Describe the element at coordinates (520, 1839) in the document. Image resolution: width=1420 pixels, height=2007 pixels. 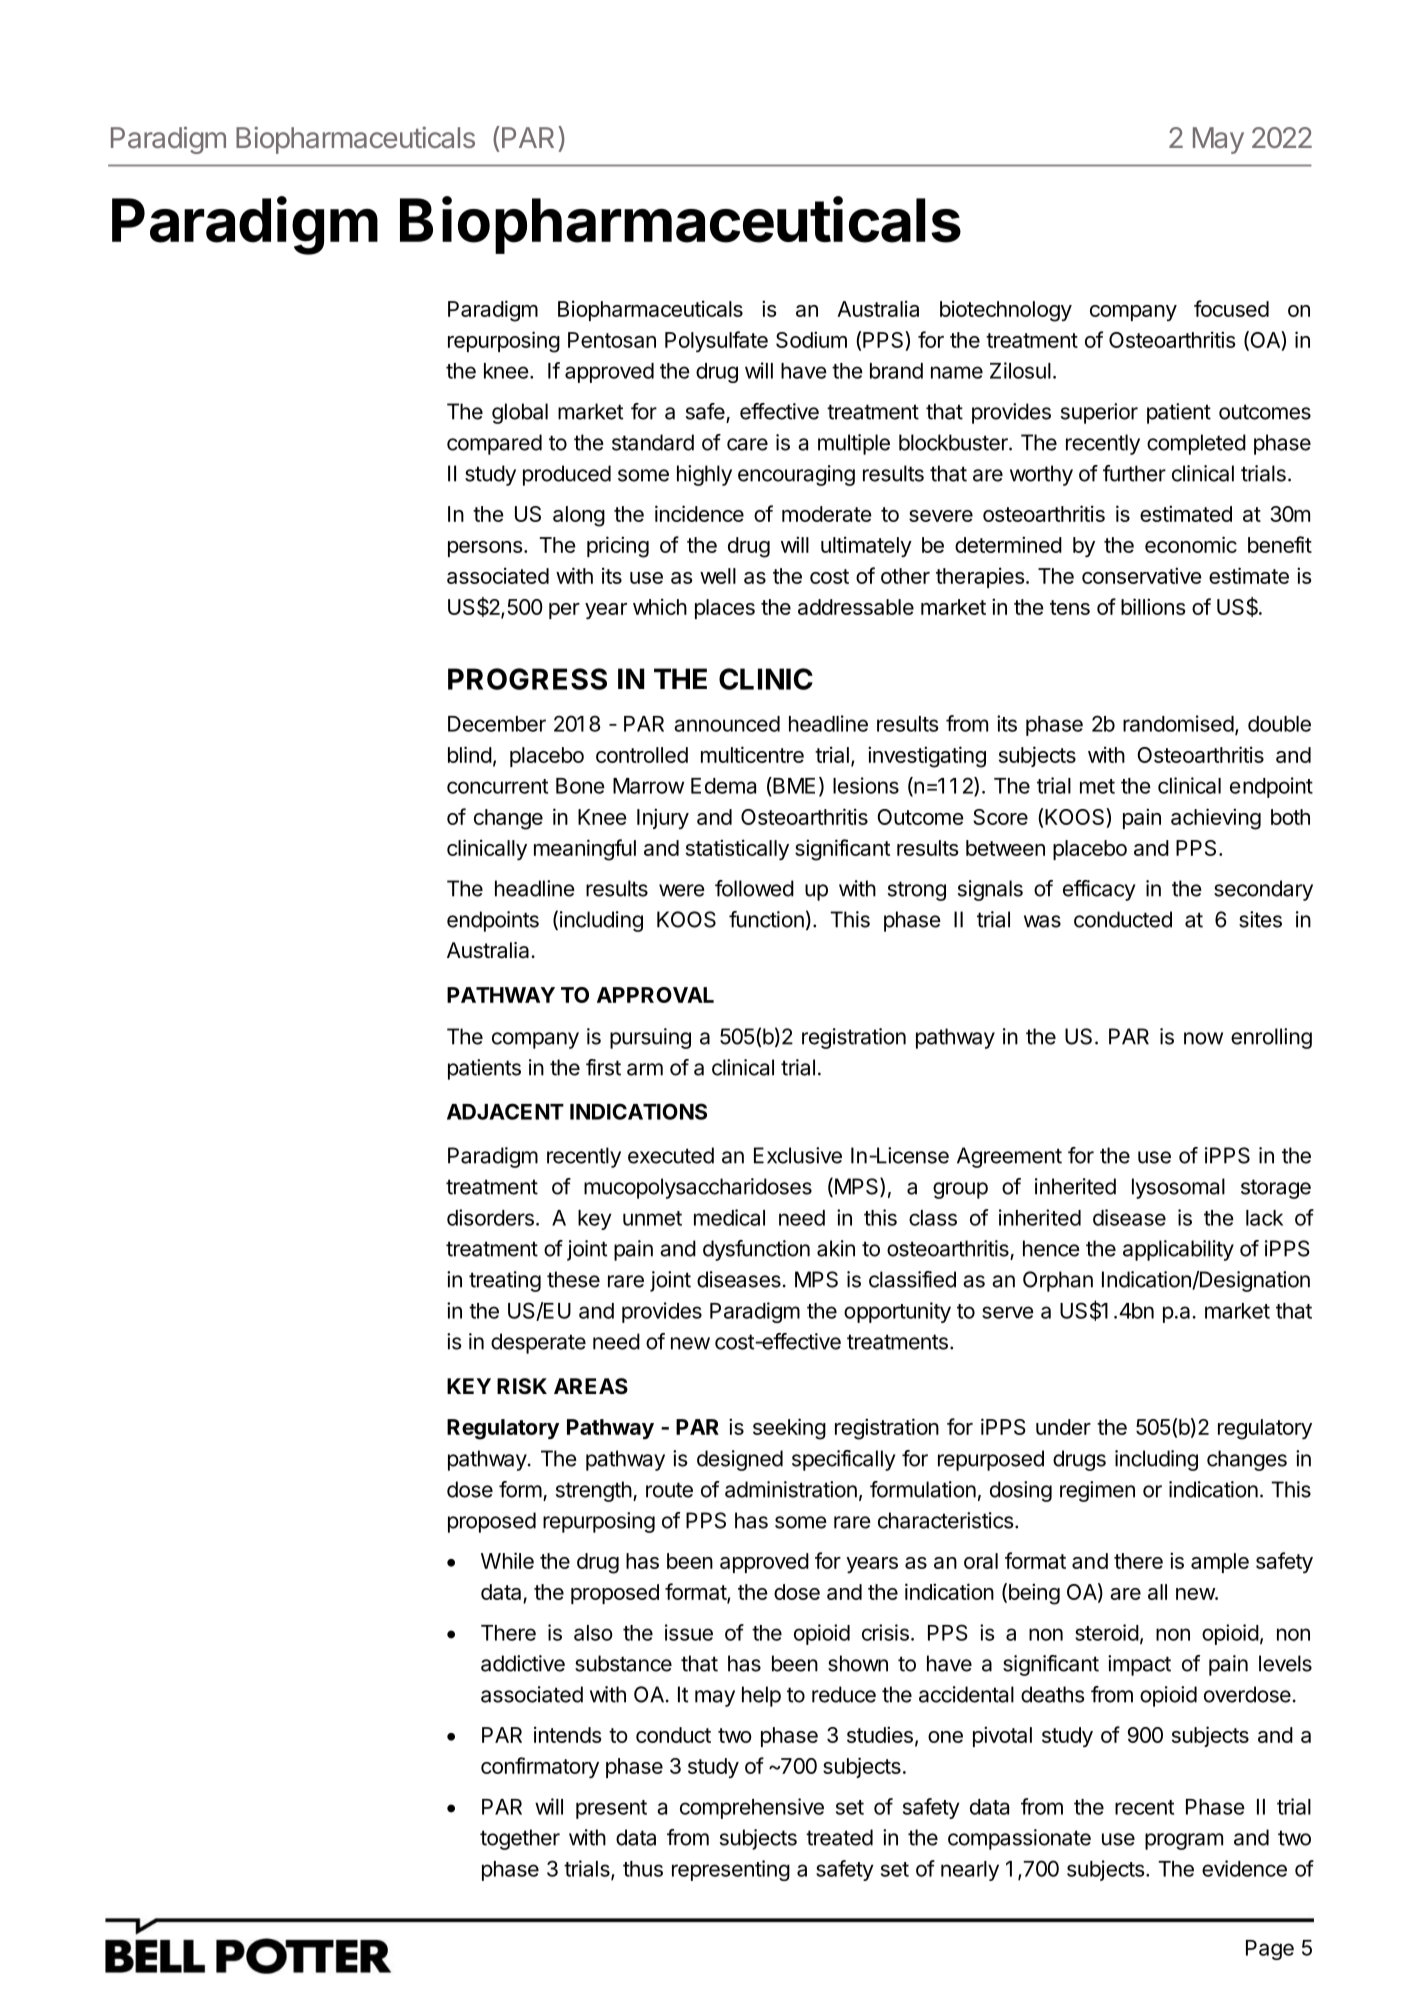
I see `together` at that location.
